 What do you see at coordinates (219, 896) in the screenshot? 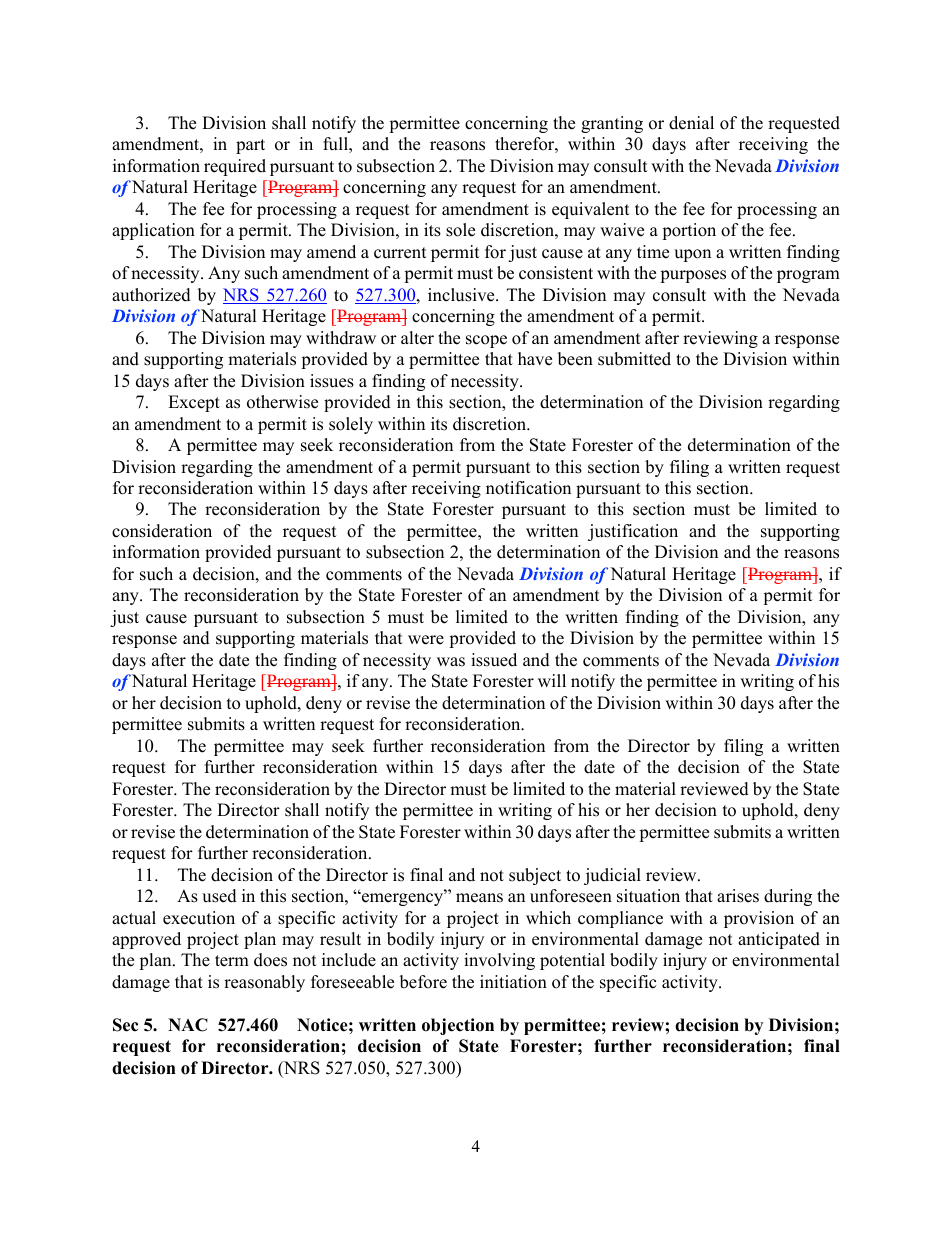
I see `used` at bounding box center [219, 896].
